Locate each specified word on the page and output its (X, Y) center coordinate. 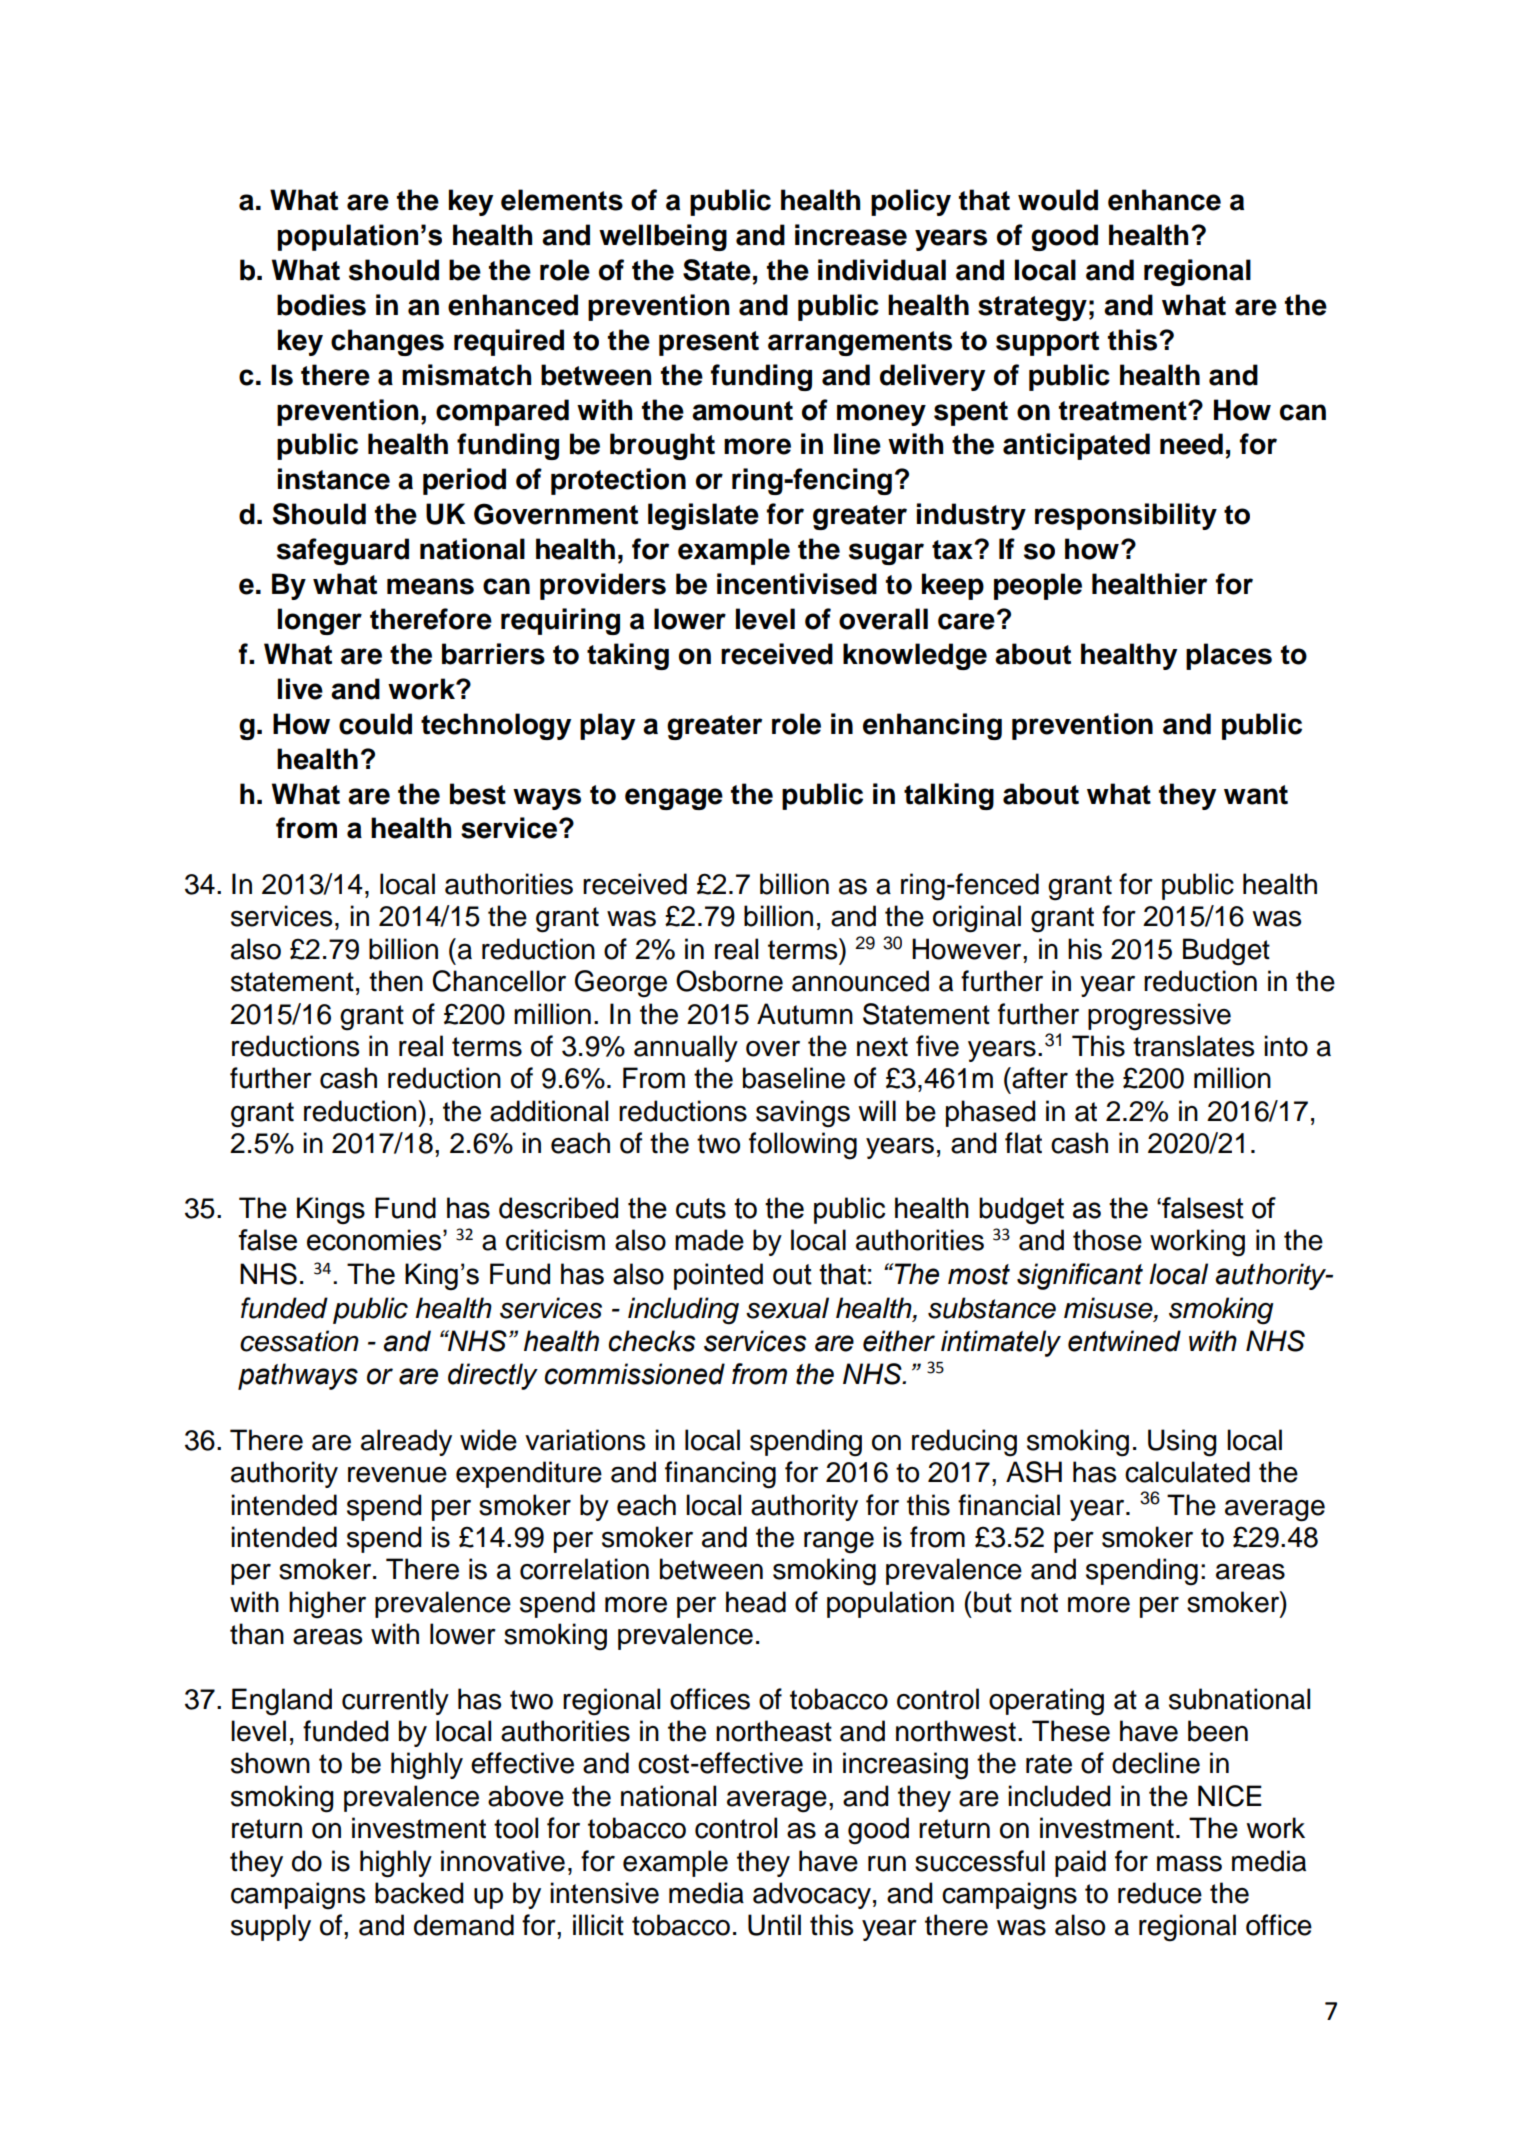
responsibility (1126, 516)
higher (327, 1605)
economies (375, 1240)
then (396, 981)
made (709, 1240)
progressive (1159, 1017)
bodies (321, 305)
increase (851, 235)
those (1107, 1240)
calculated (1187, 1472)
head (756, 1602)
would (1058, 200)
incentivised (797, 584)
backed (419, 1893)
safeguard (343, 551)
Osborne (729, 981)
